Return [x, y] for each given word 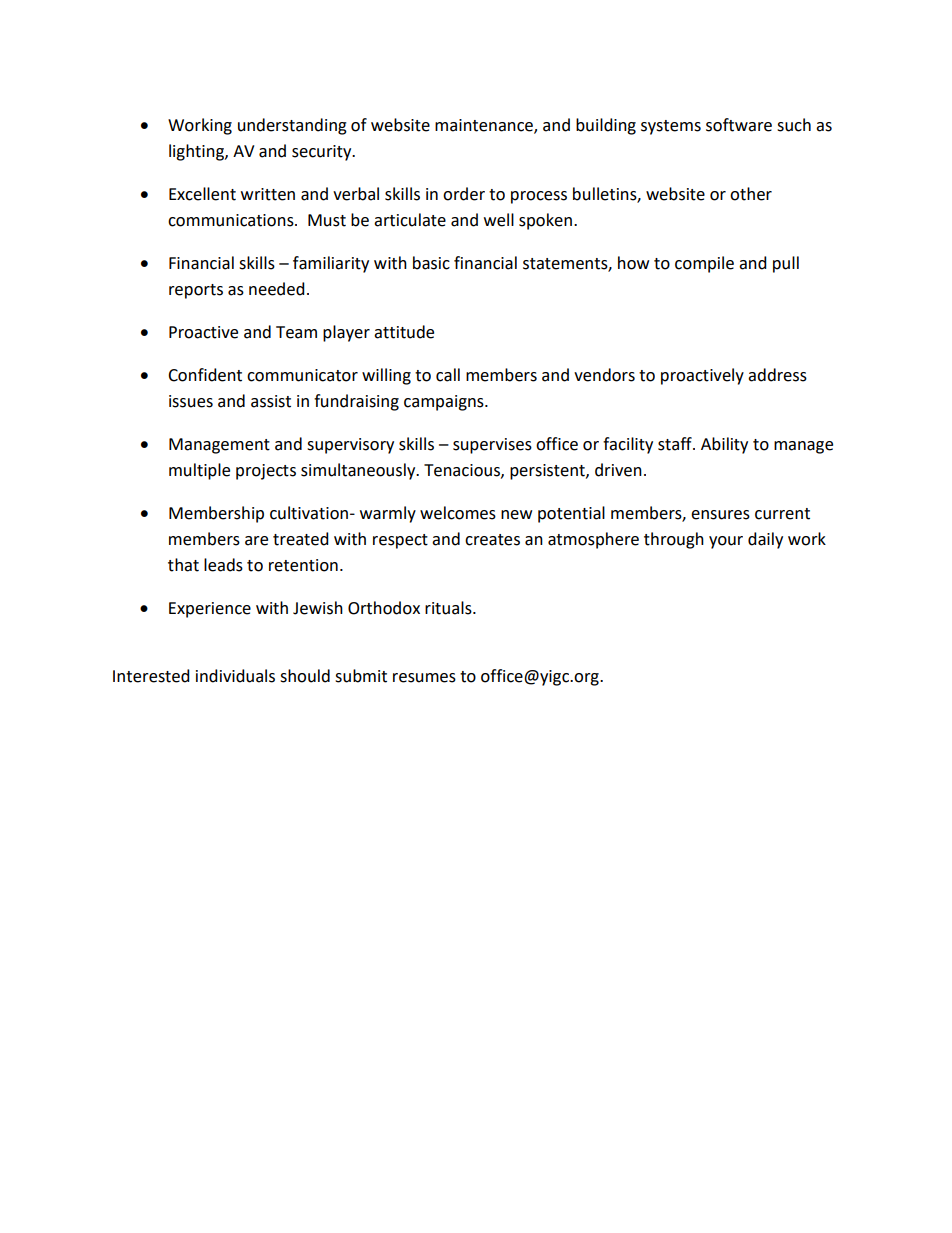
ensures [720, 515]
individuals [235, 676]
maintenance [485, 126]
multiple [199, 471]
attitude [404, 332]
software [739, 125]
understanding [292, 126]
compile [704, 264]
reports [196, 291]
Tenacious [463, 471]
